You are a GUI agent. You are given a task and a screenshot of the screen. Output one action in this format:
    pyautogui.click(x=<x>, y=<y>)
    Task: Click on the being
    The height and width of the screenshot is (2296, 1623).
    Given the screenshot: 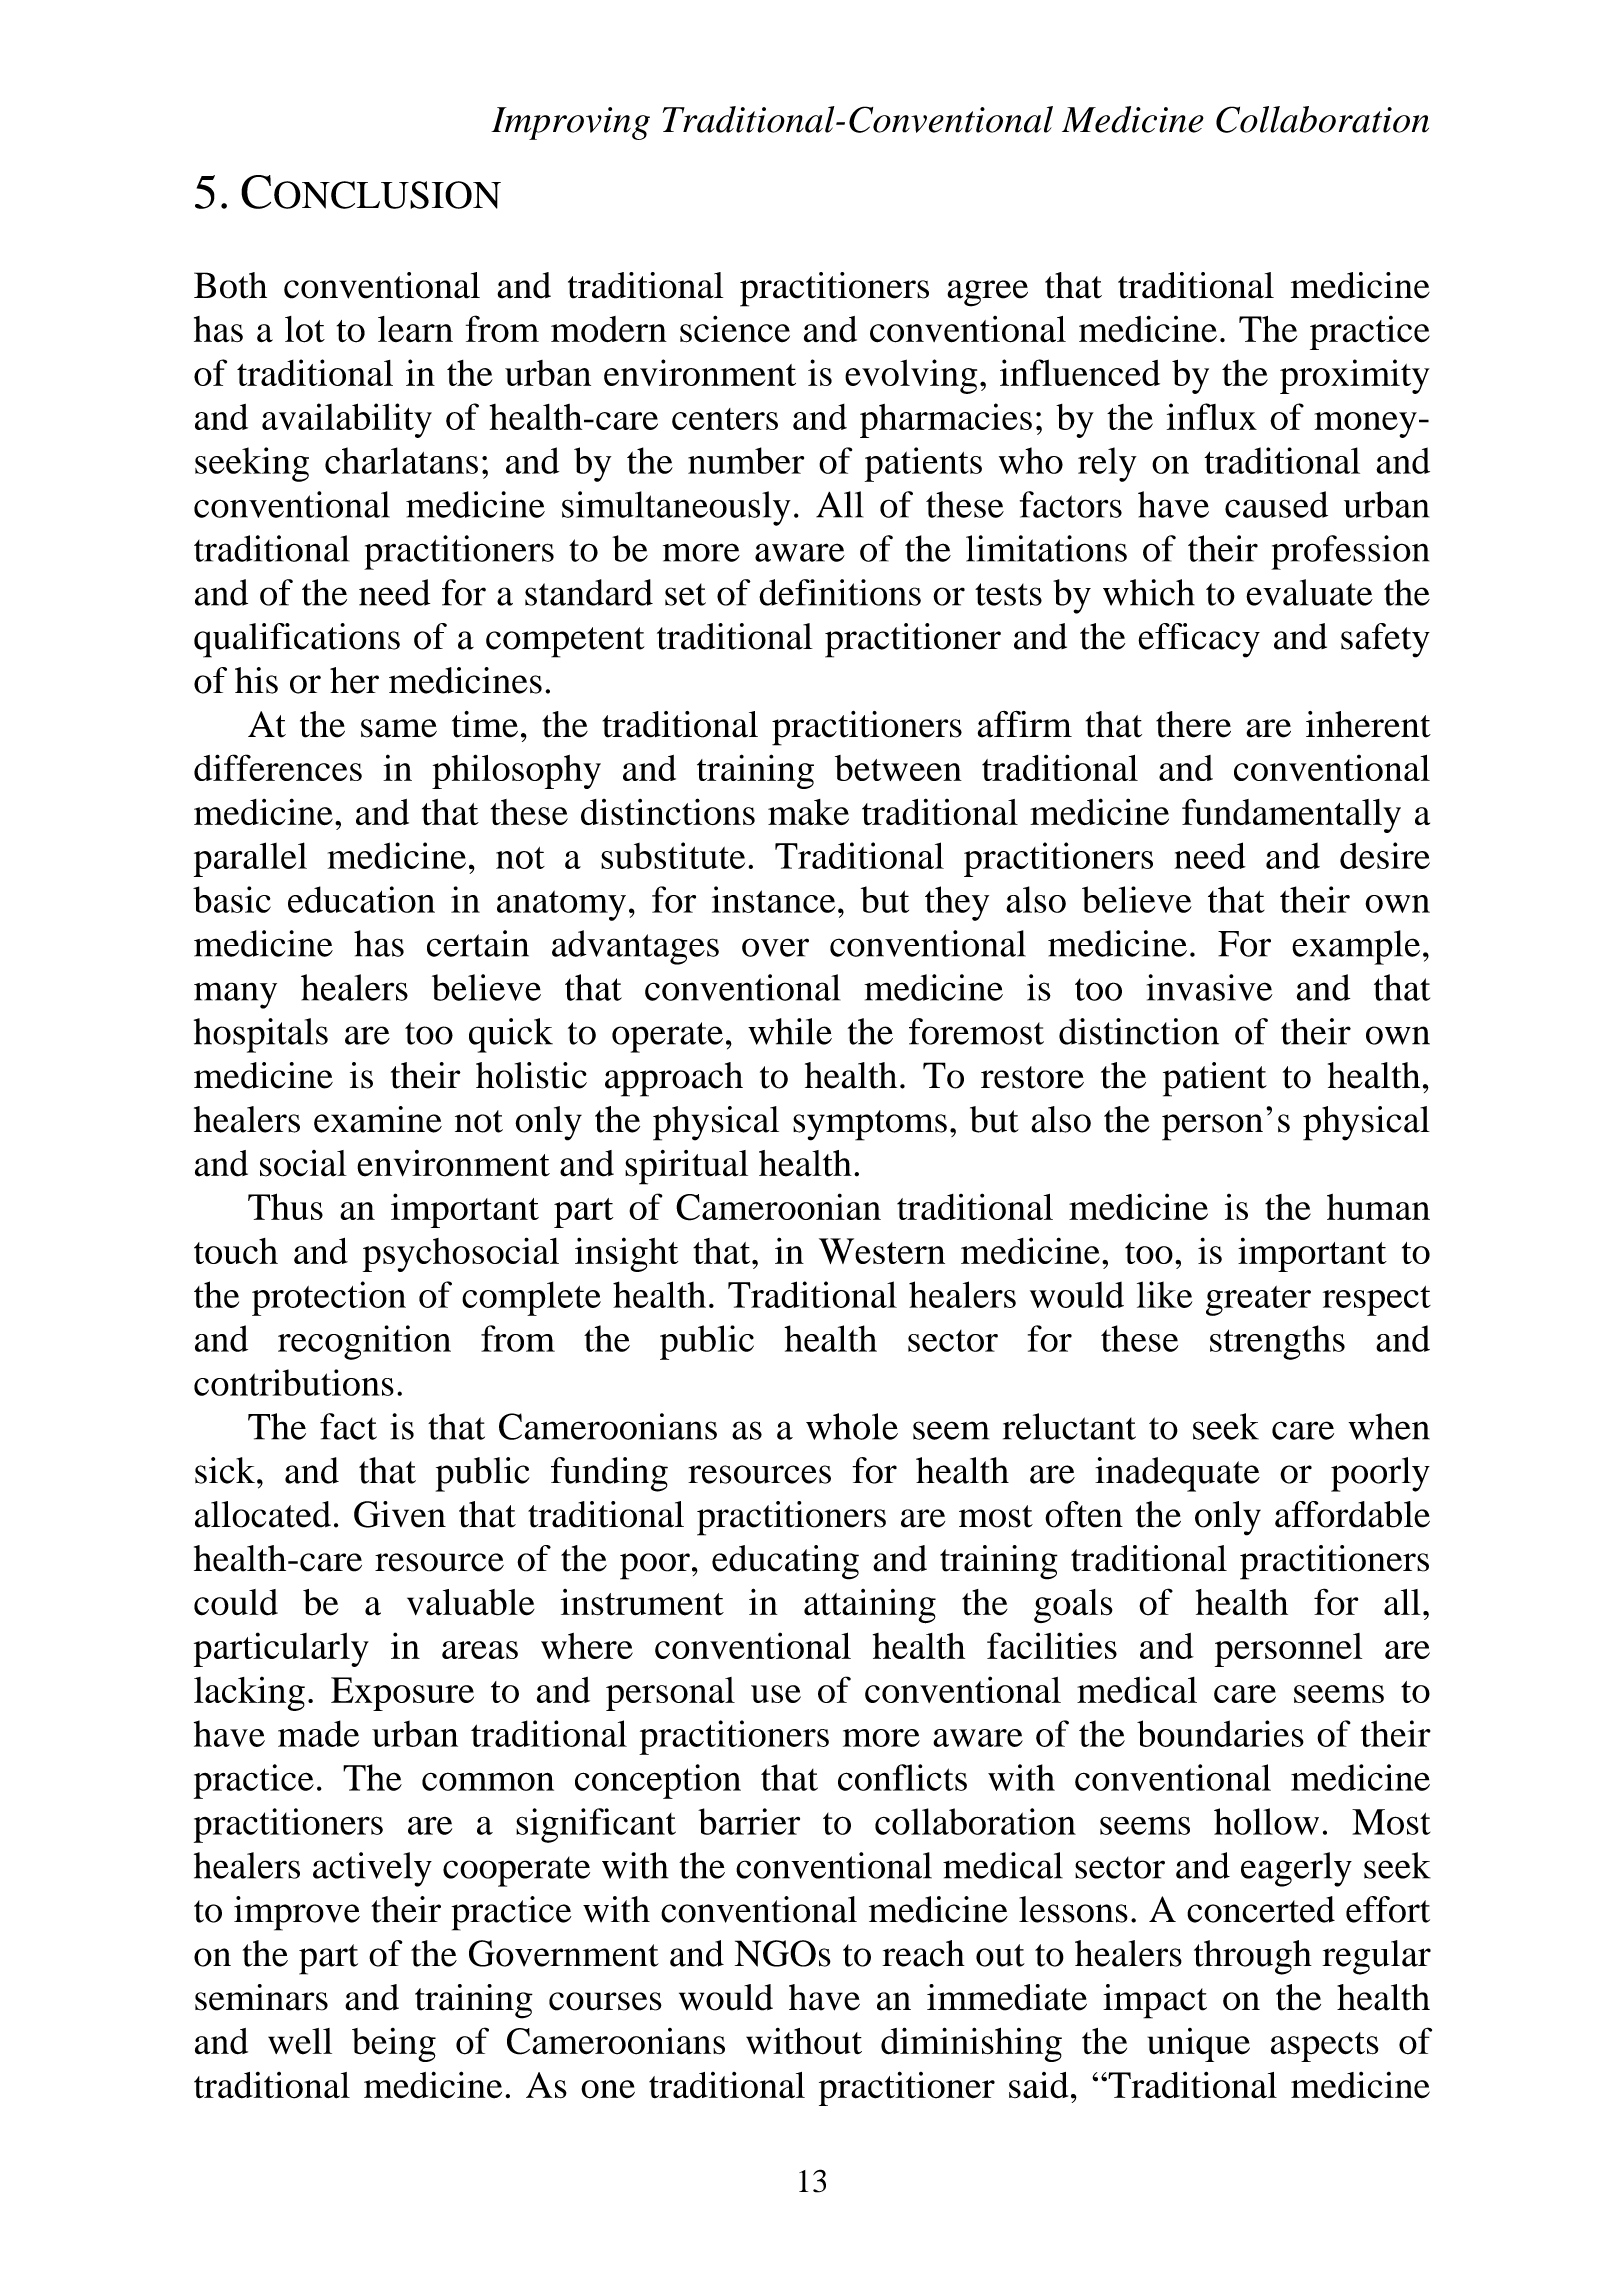 What is the action you would take?
    pyautogui.click(x=394, y=2045)
